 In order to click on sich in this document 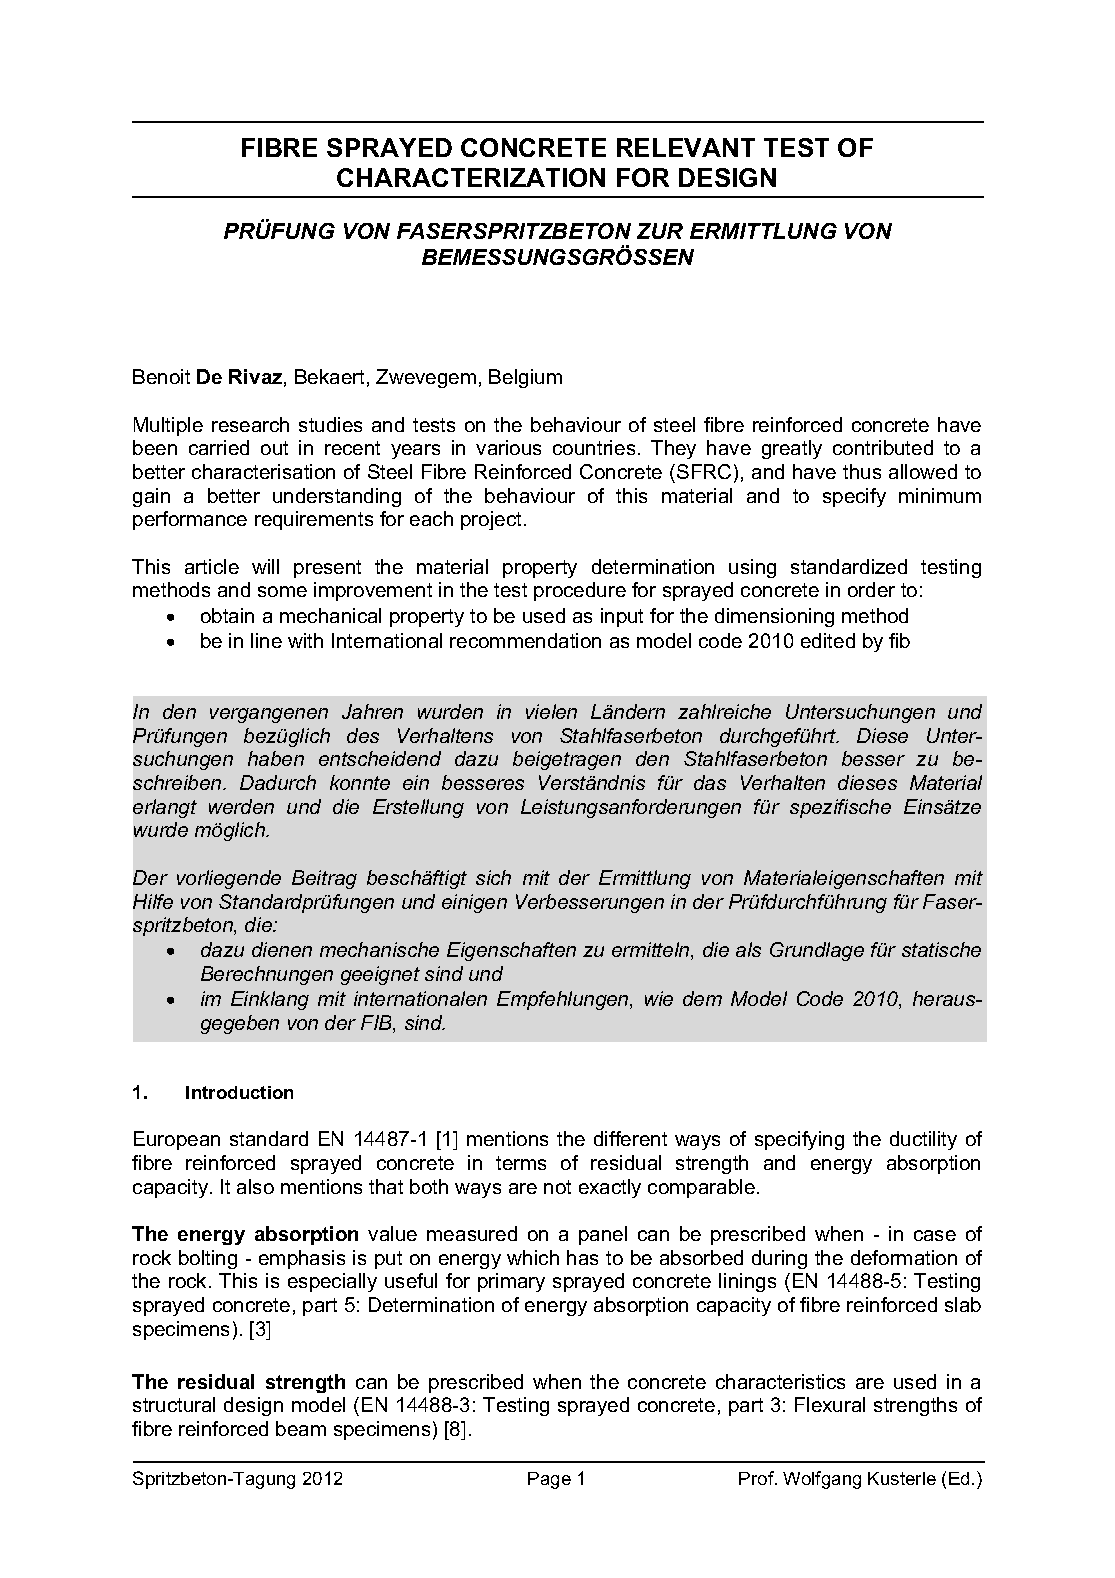, I will do `click(493, 877)`.
